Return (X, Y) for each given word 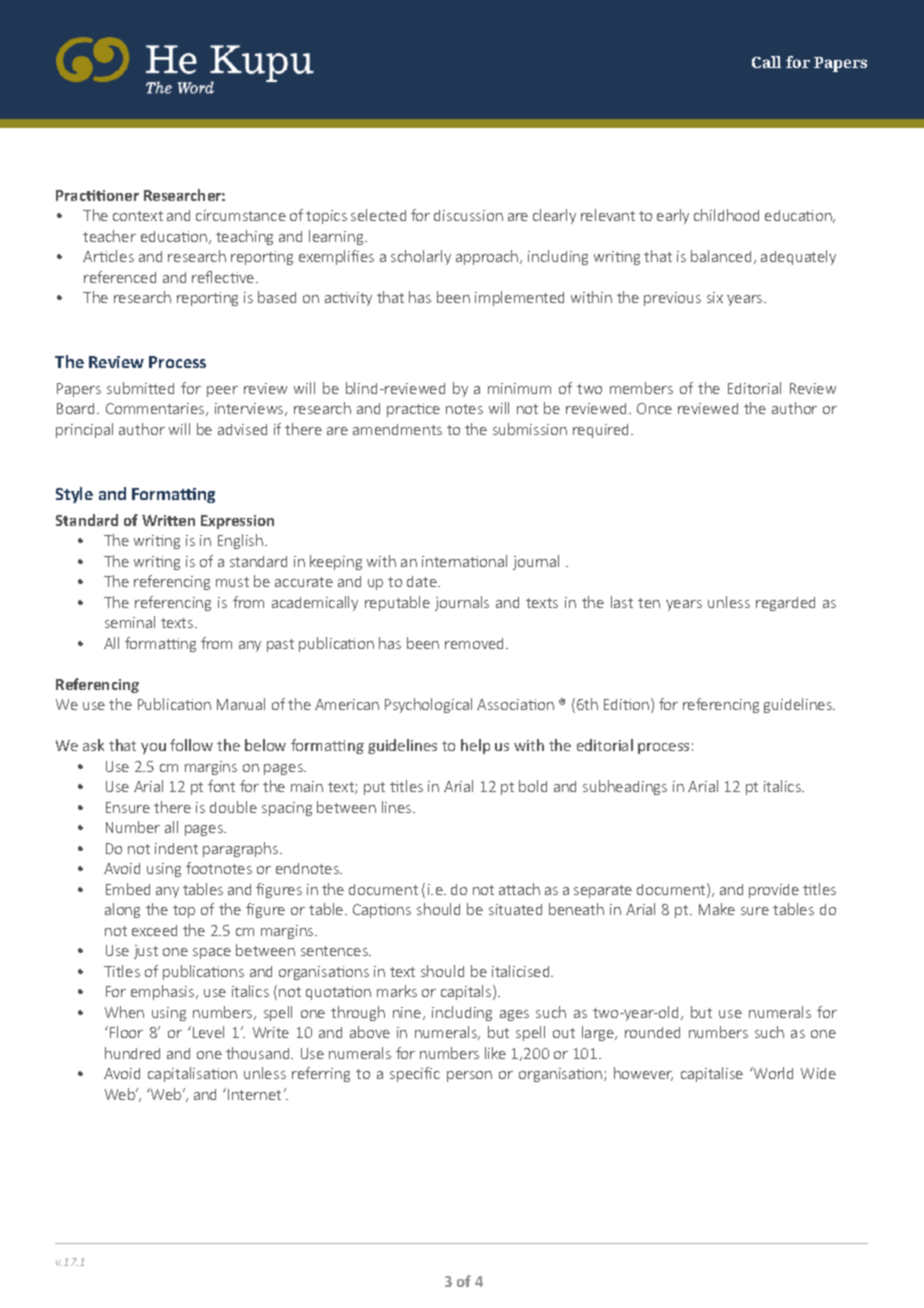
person (469, 1076)
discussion (468, 215)
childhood (726, 215)
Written (168, 520)
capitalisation (192, 1074)
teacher (109, 236)
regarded (785, 604)
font (221, 786)
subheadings (625, 787)
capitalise (712, 1074)
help (475, 746)
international (464, 561)
